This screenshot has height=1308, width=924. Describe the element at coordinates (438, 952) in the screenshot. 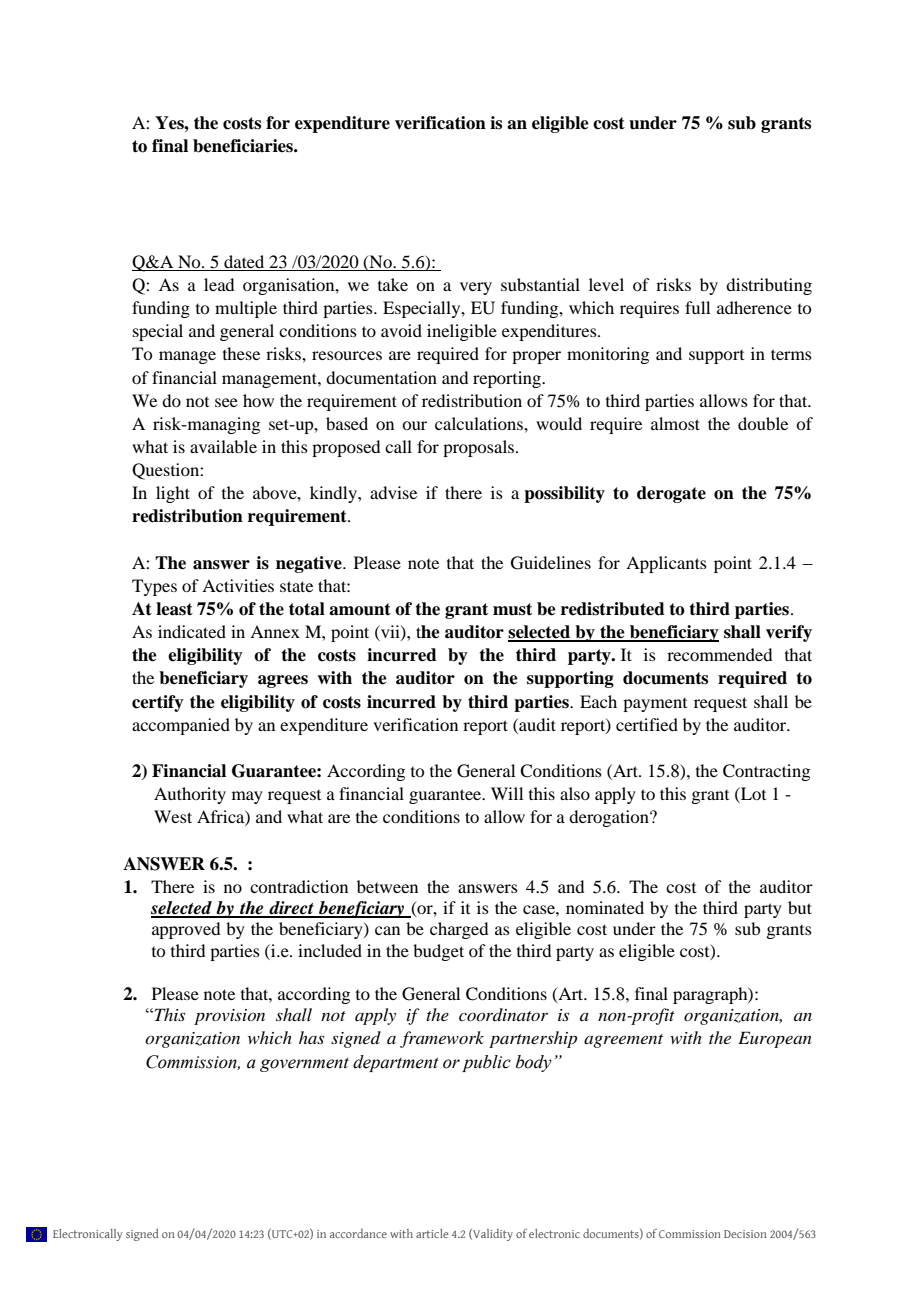

I see `budget` at that location.
